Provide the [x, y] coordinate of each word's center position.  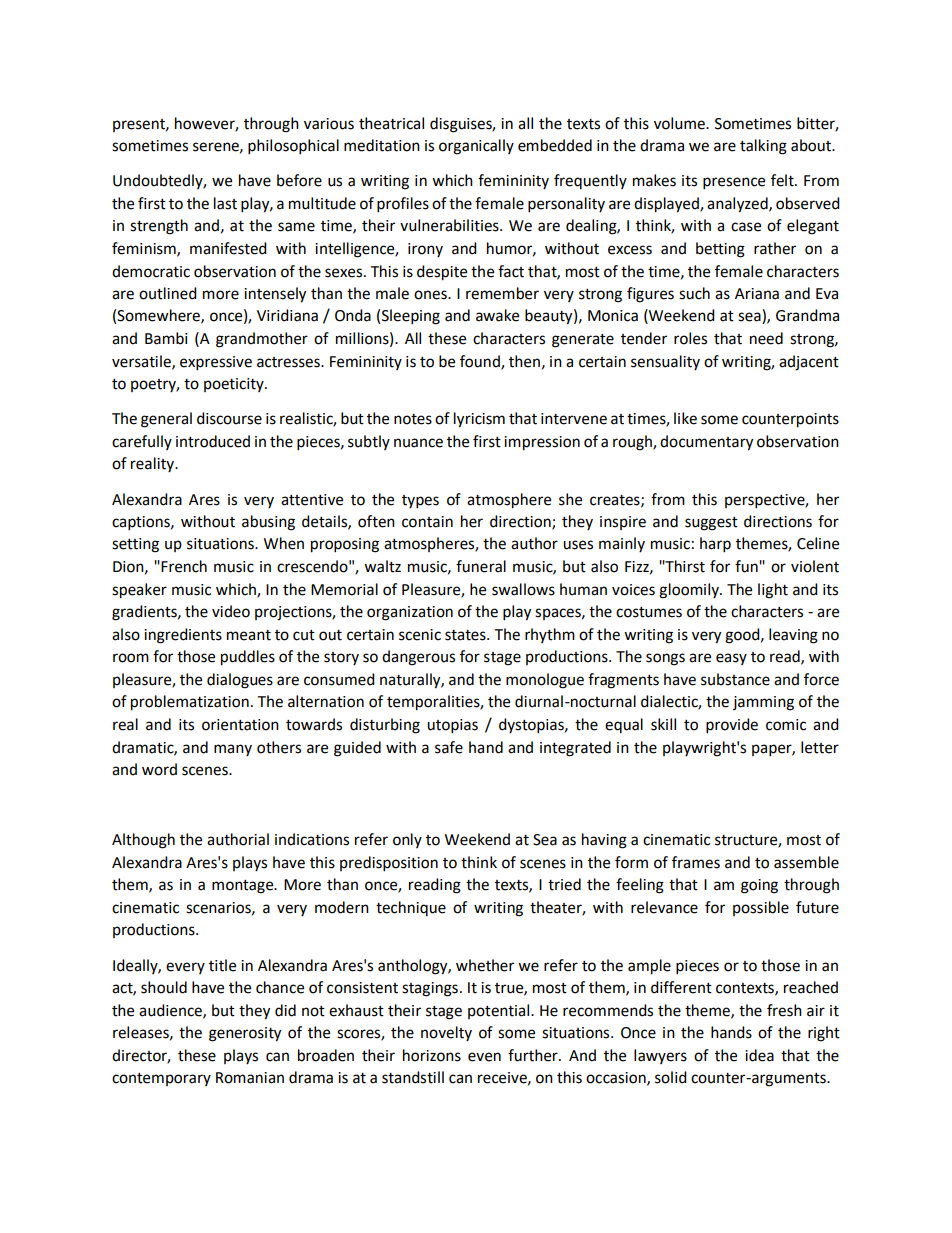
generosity [245, 1034]
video [231, 611]
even [484, 1057]
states [466, 635]
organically [476, 147]
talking [763, 147]
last [225, 203]
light [773, 591]
